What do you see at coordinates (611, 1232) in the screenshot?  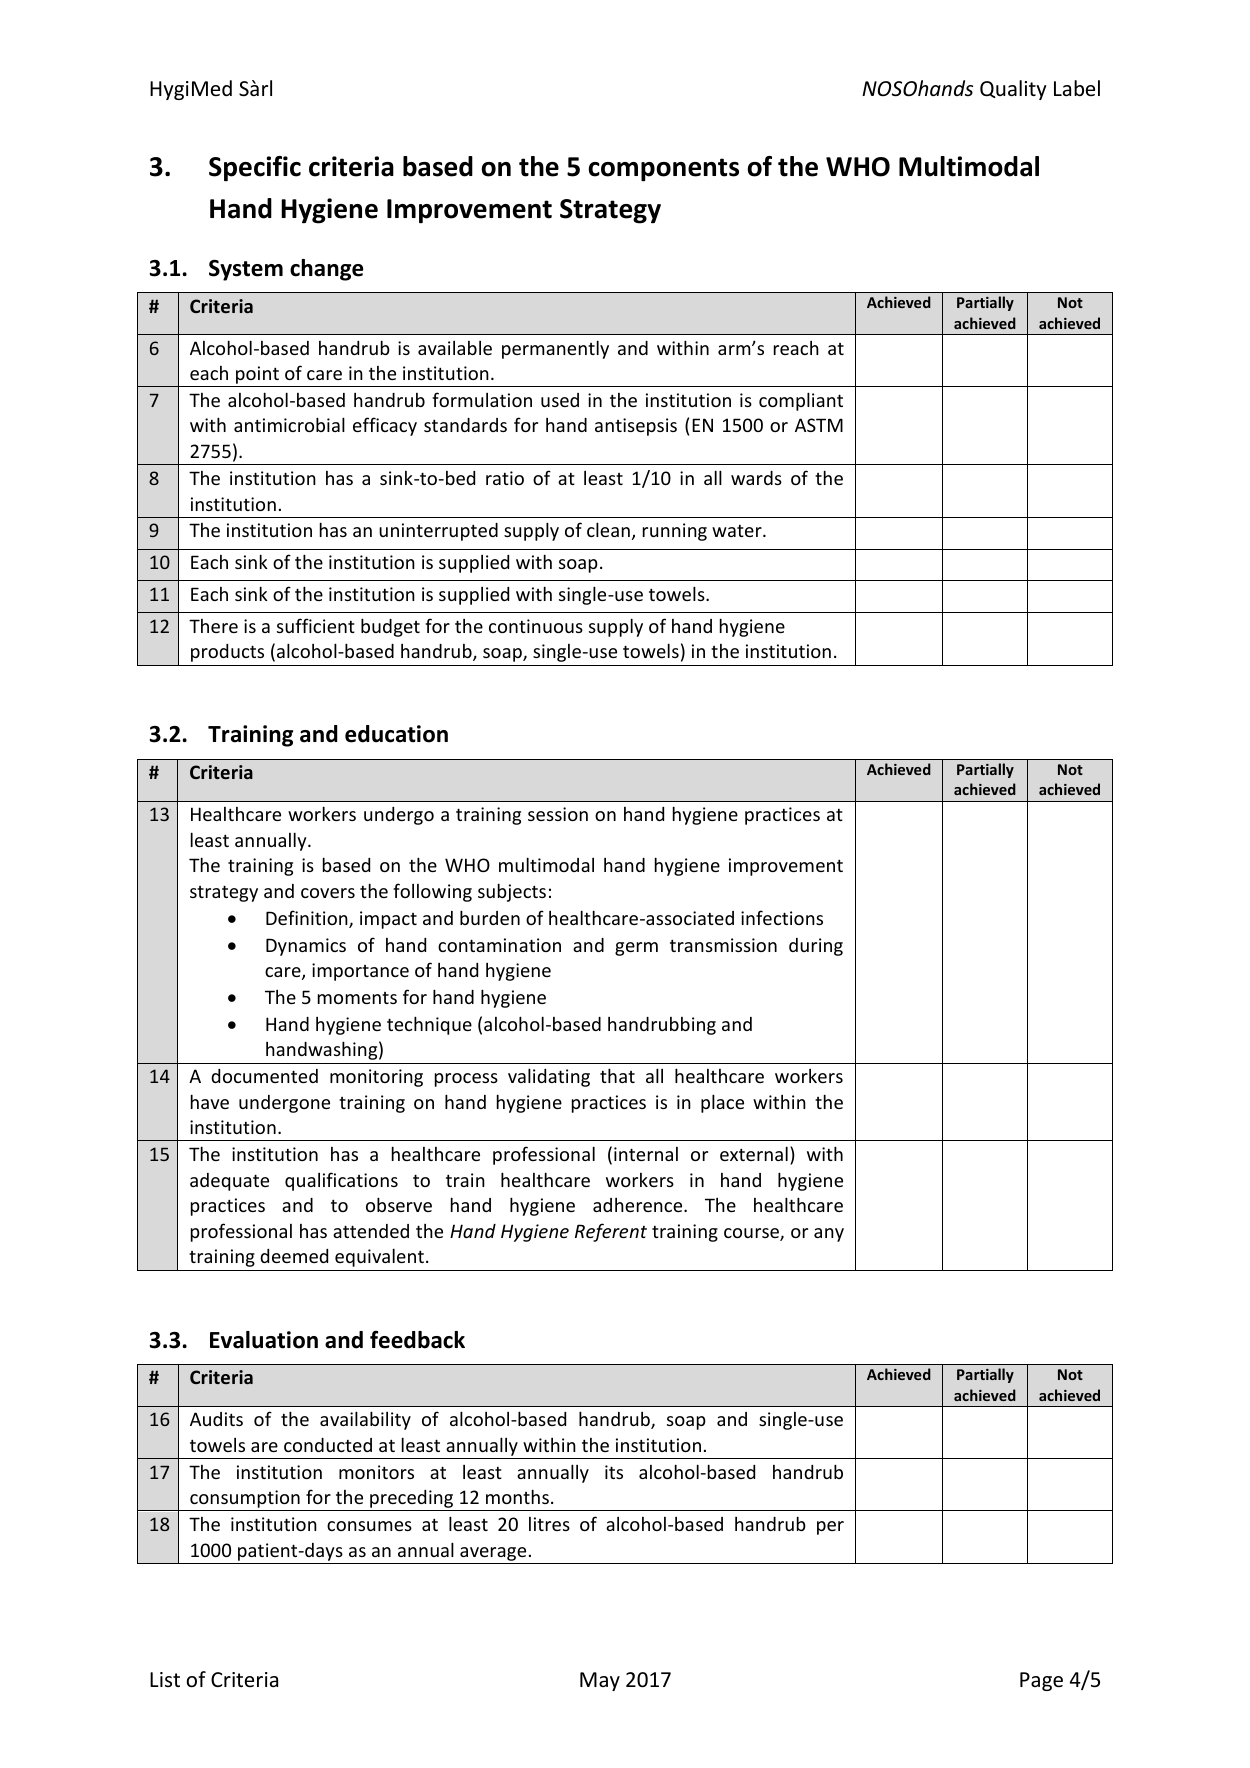 I see `Referent` at bounding box center [611, 1232].
